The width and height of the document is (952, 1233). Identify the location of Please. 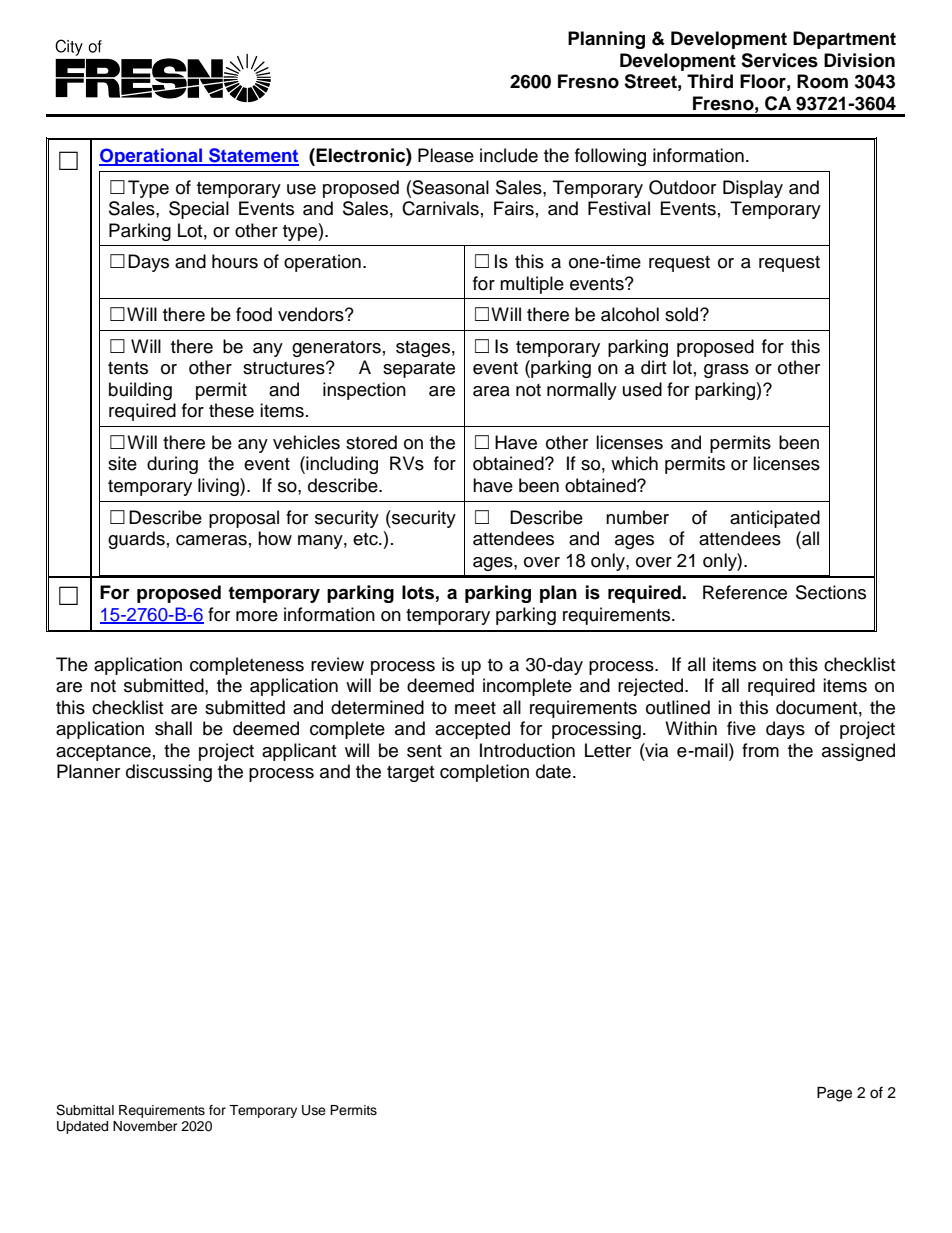
(446, 155).
